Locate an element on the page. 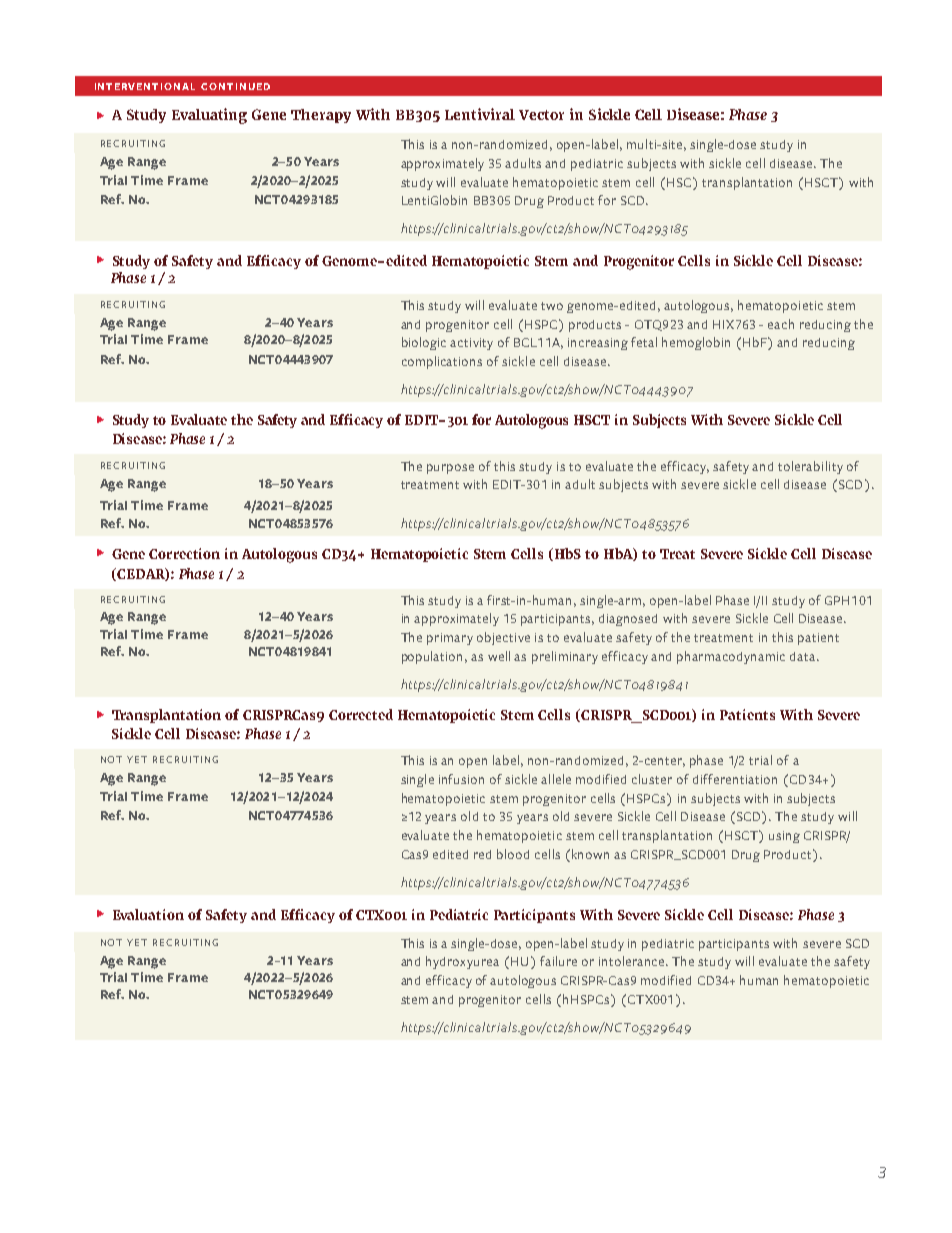  intolerance is located at coordinates (633, 961).
